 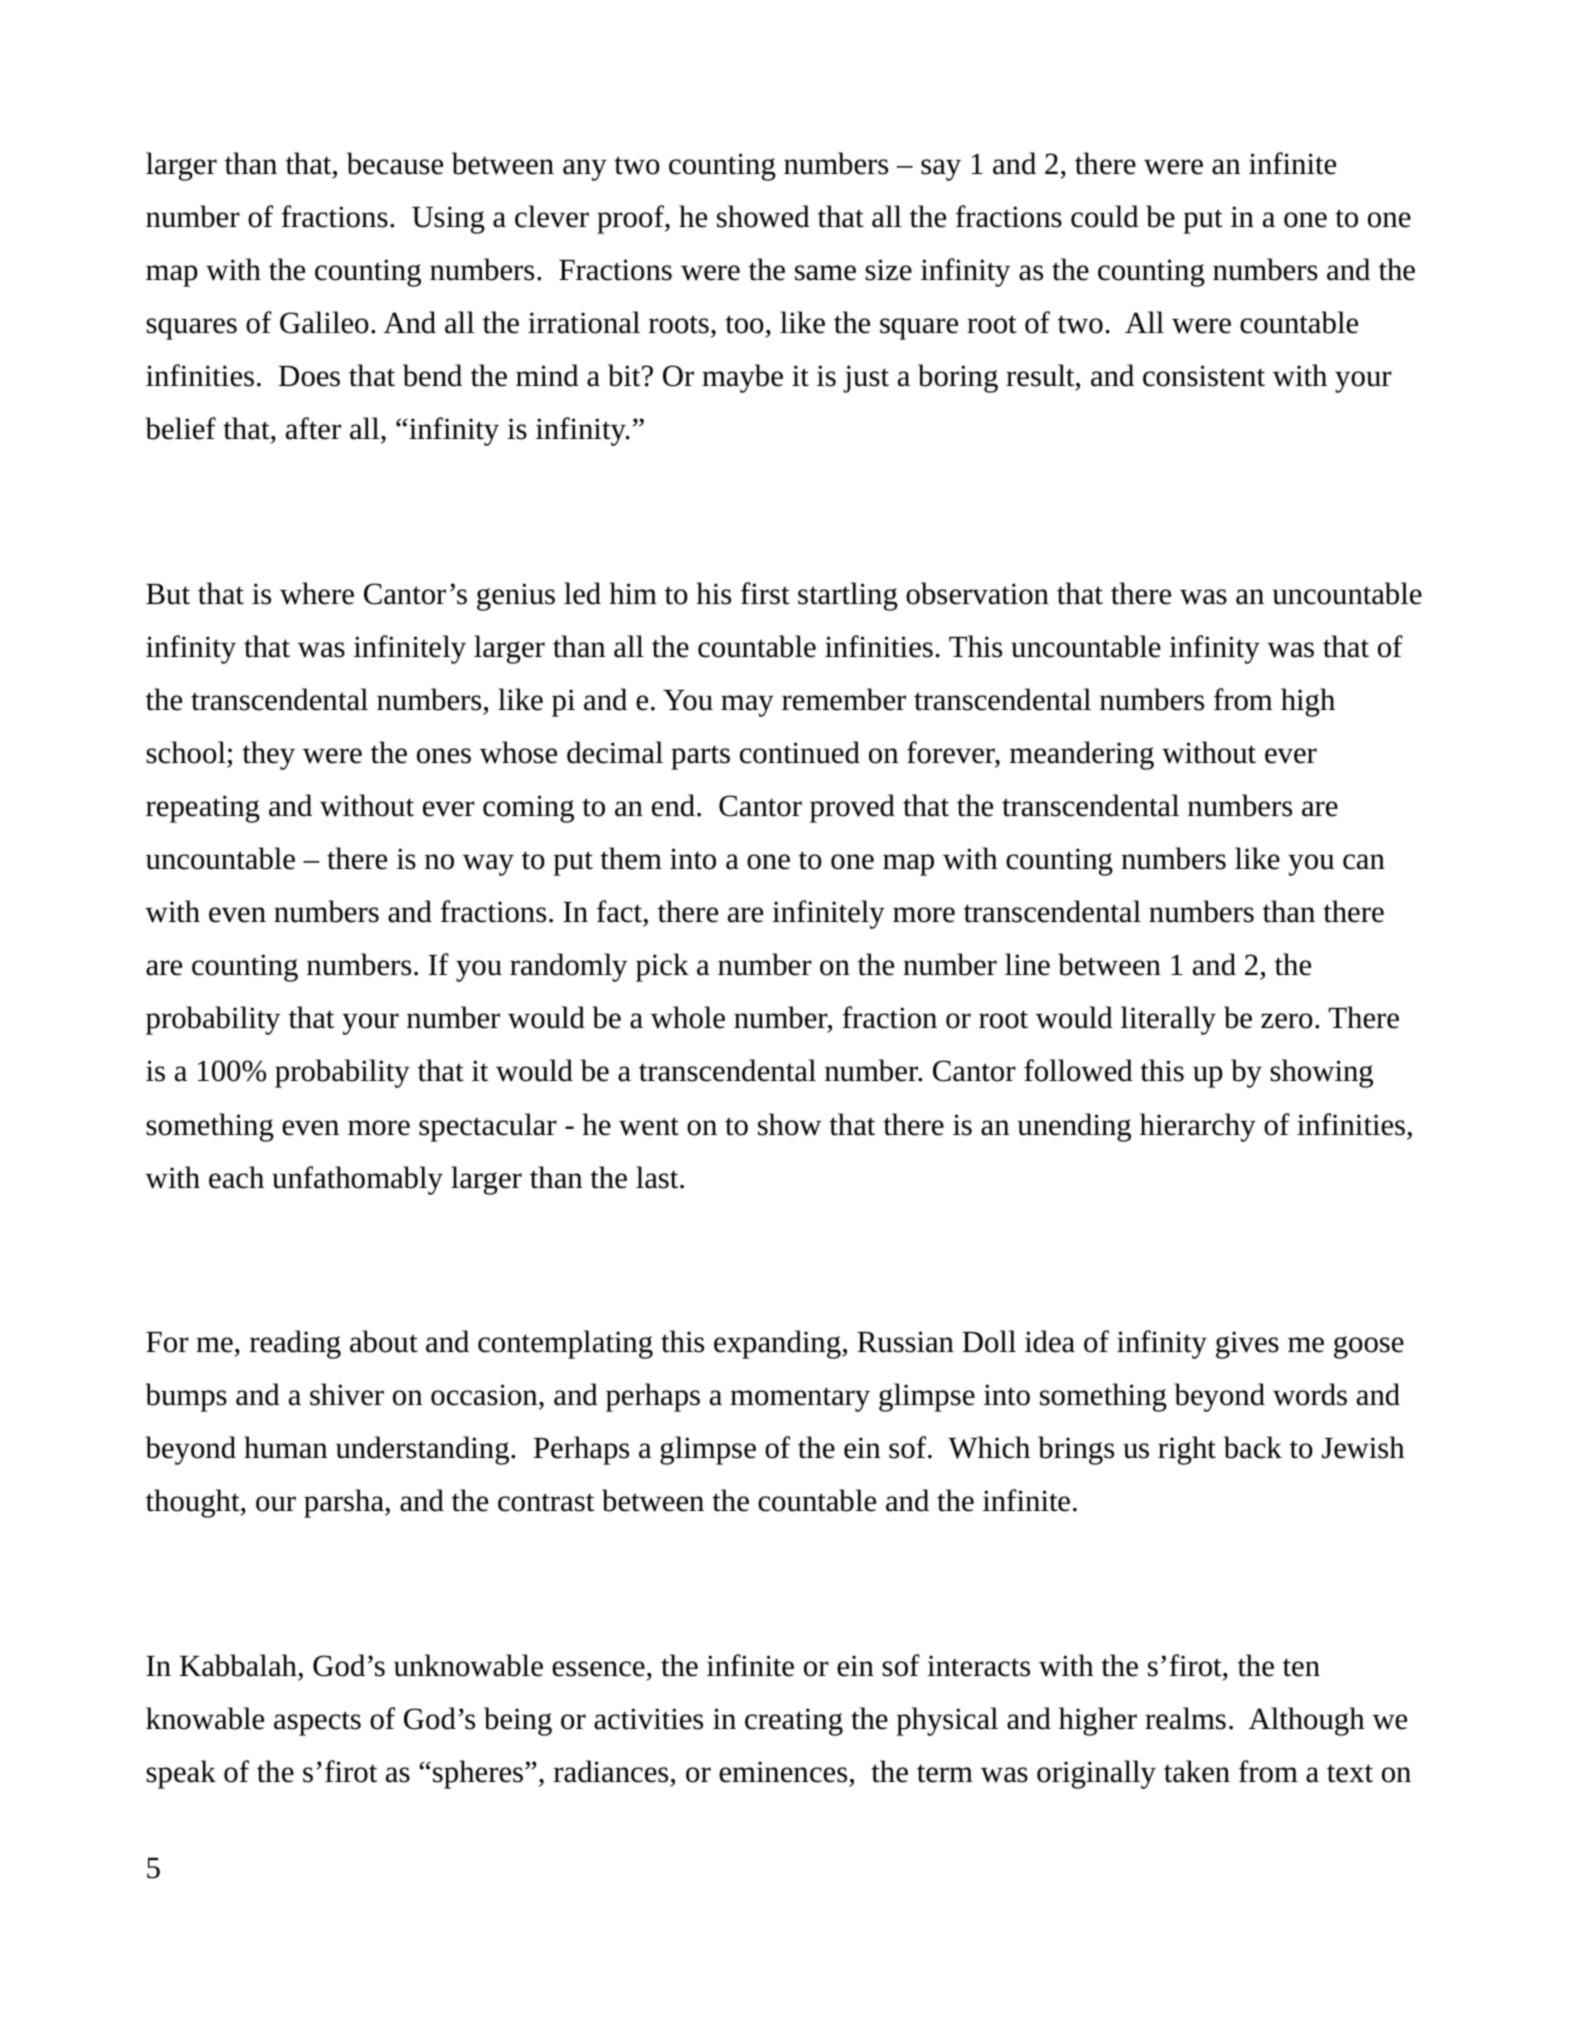 What do you see at coordinates (658, 1177) in the image?
I see `last` at bounding box center [658, 1177].
